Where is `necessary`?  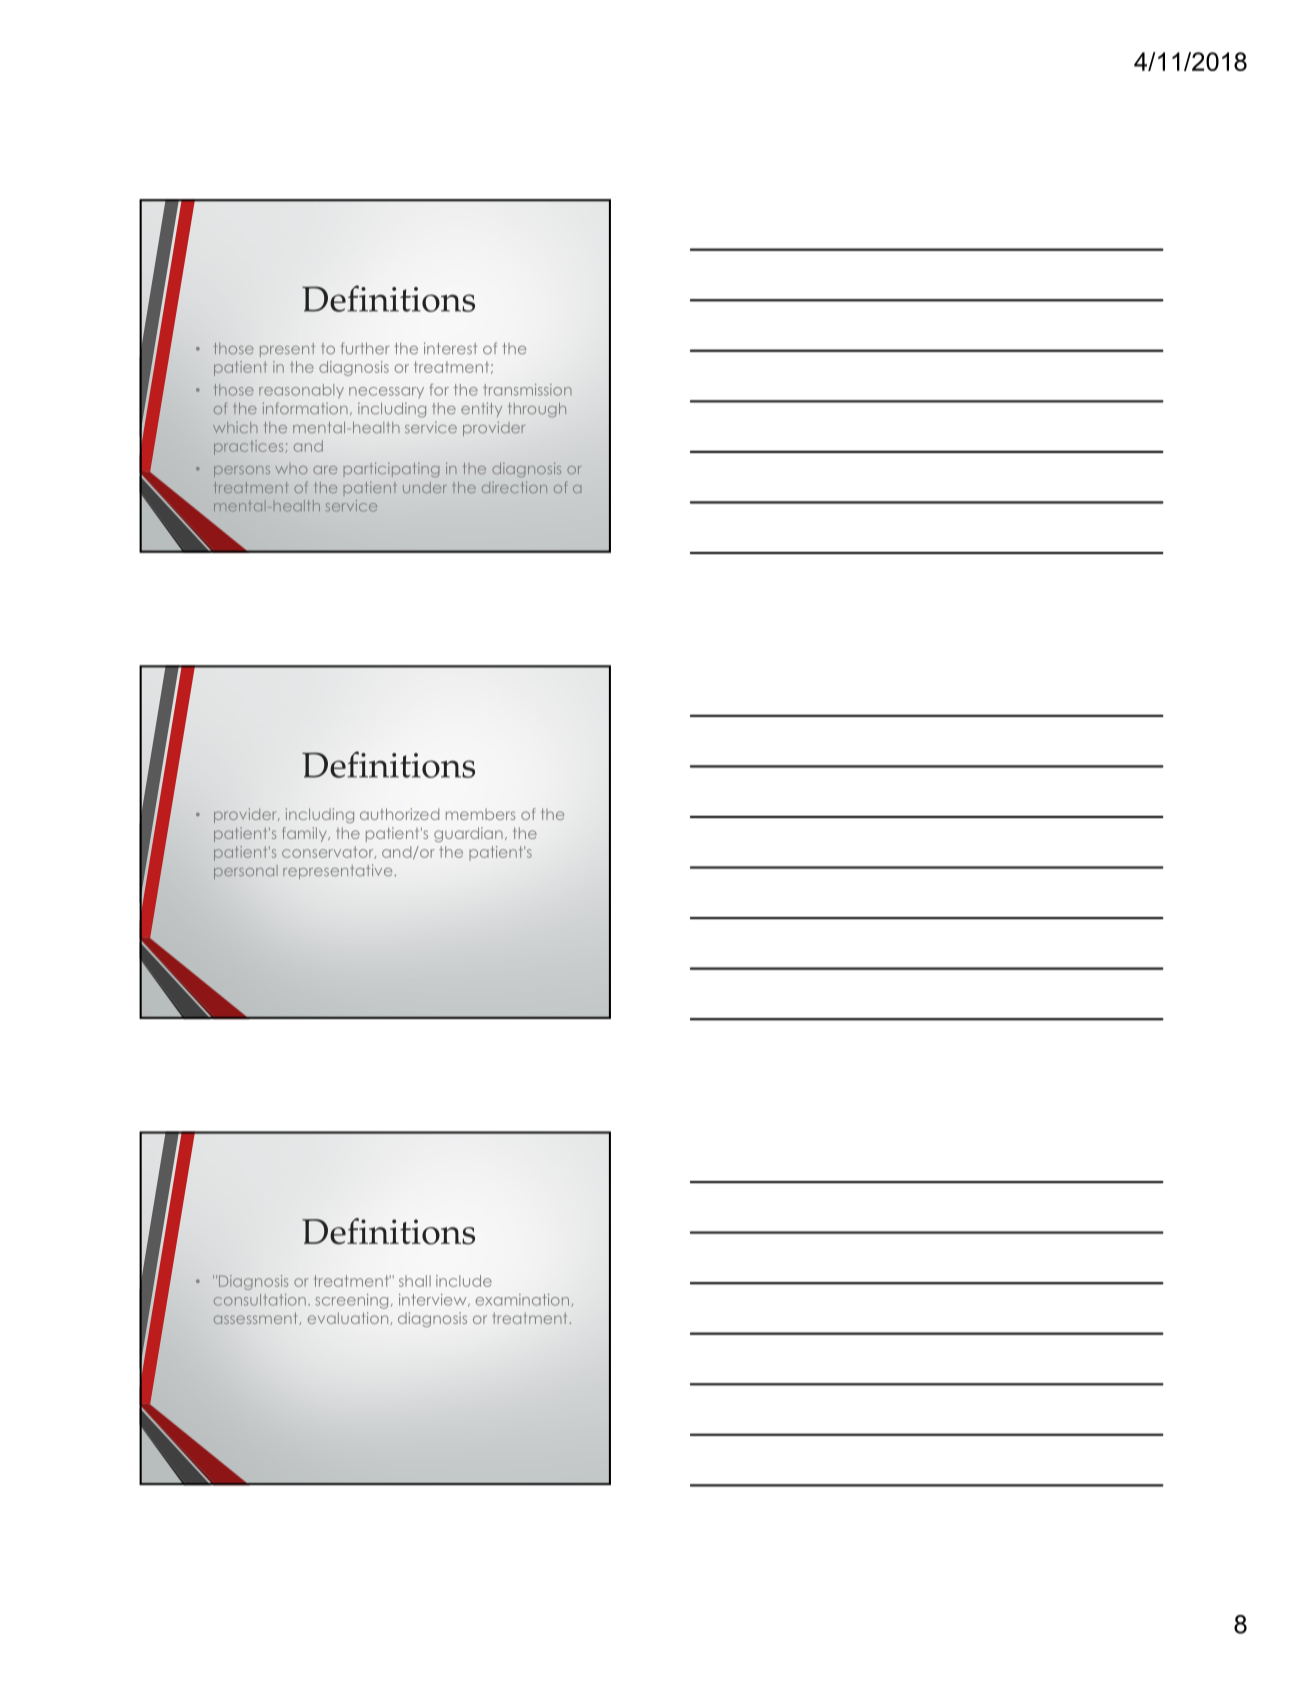
necessary is located at coordinates (386, 392).
